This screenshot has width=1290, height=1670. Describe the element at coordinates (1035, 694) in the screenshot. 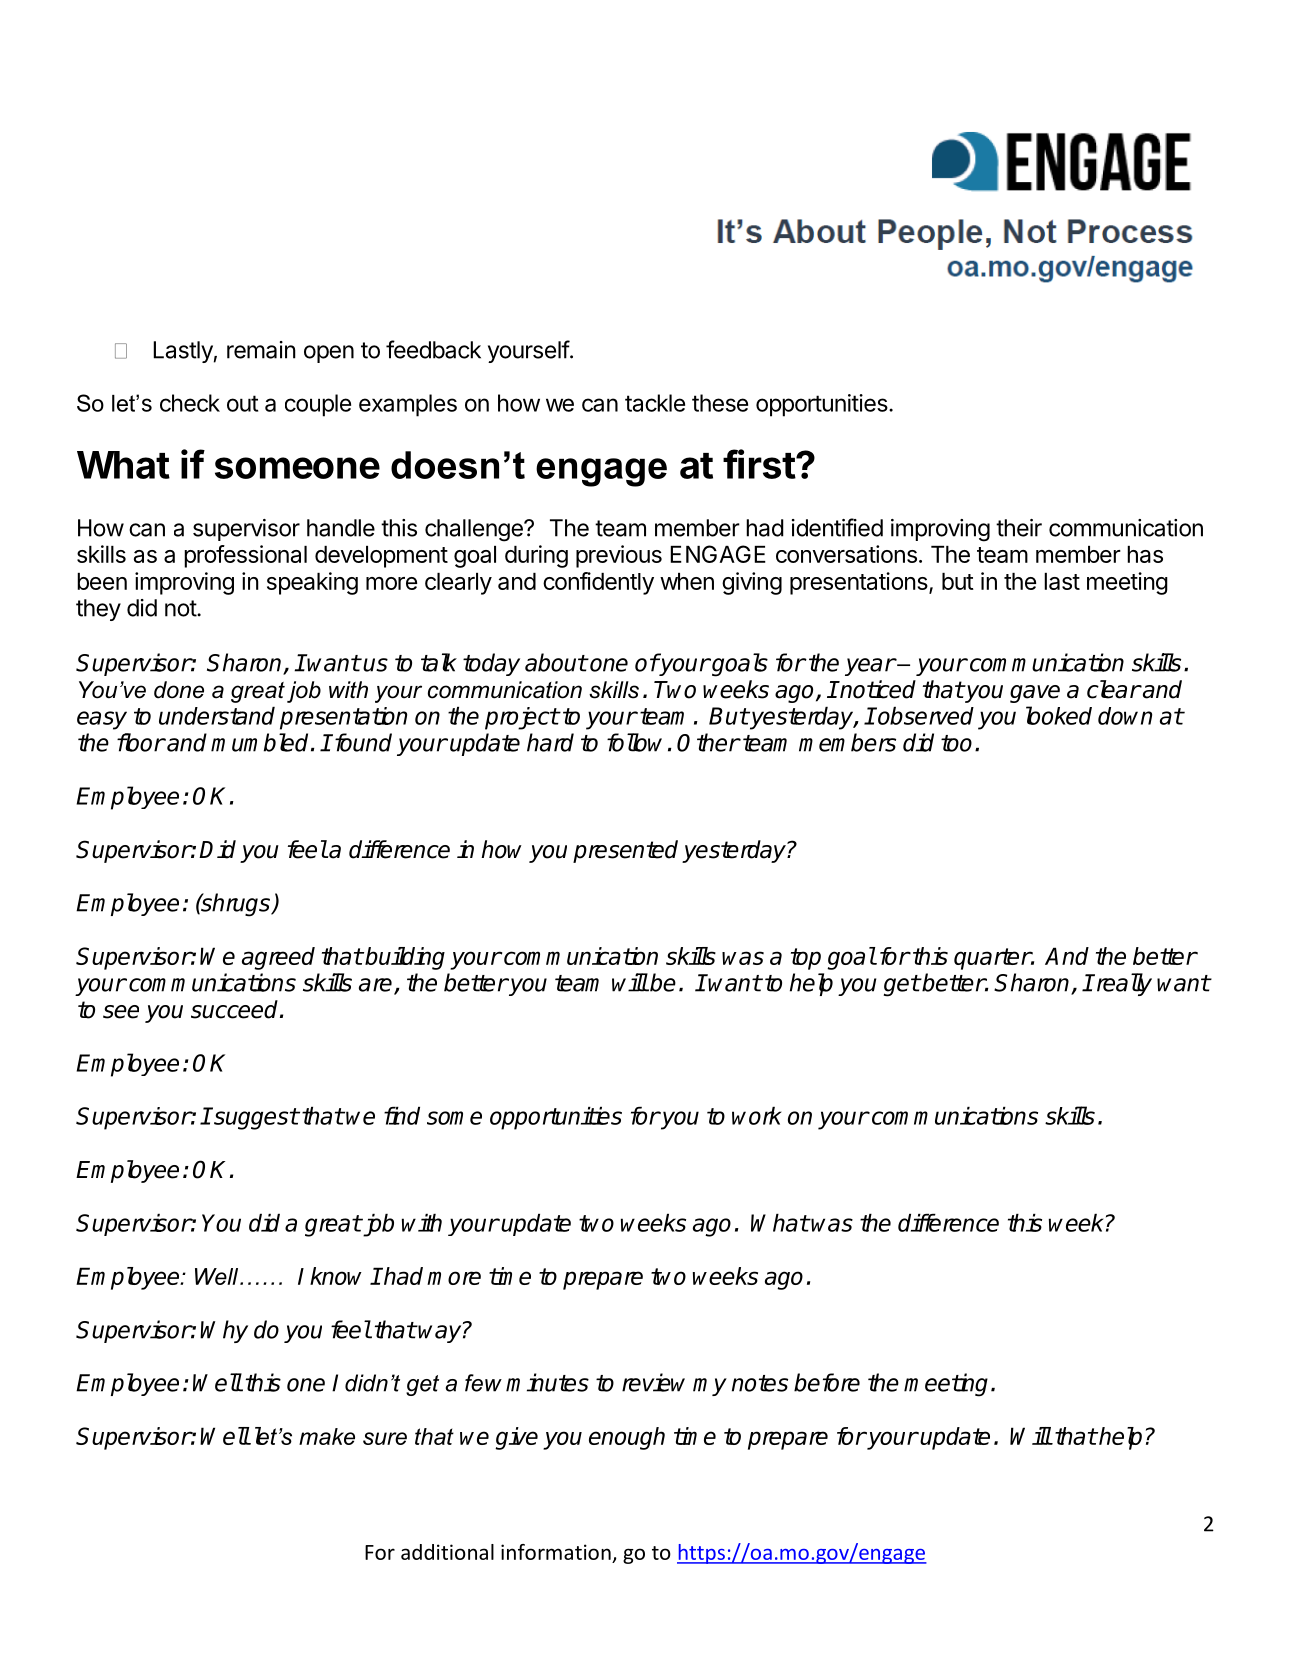

I see `gave` at that location.
